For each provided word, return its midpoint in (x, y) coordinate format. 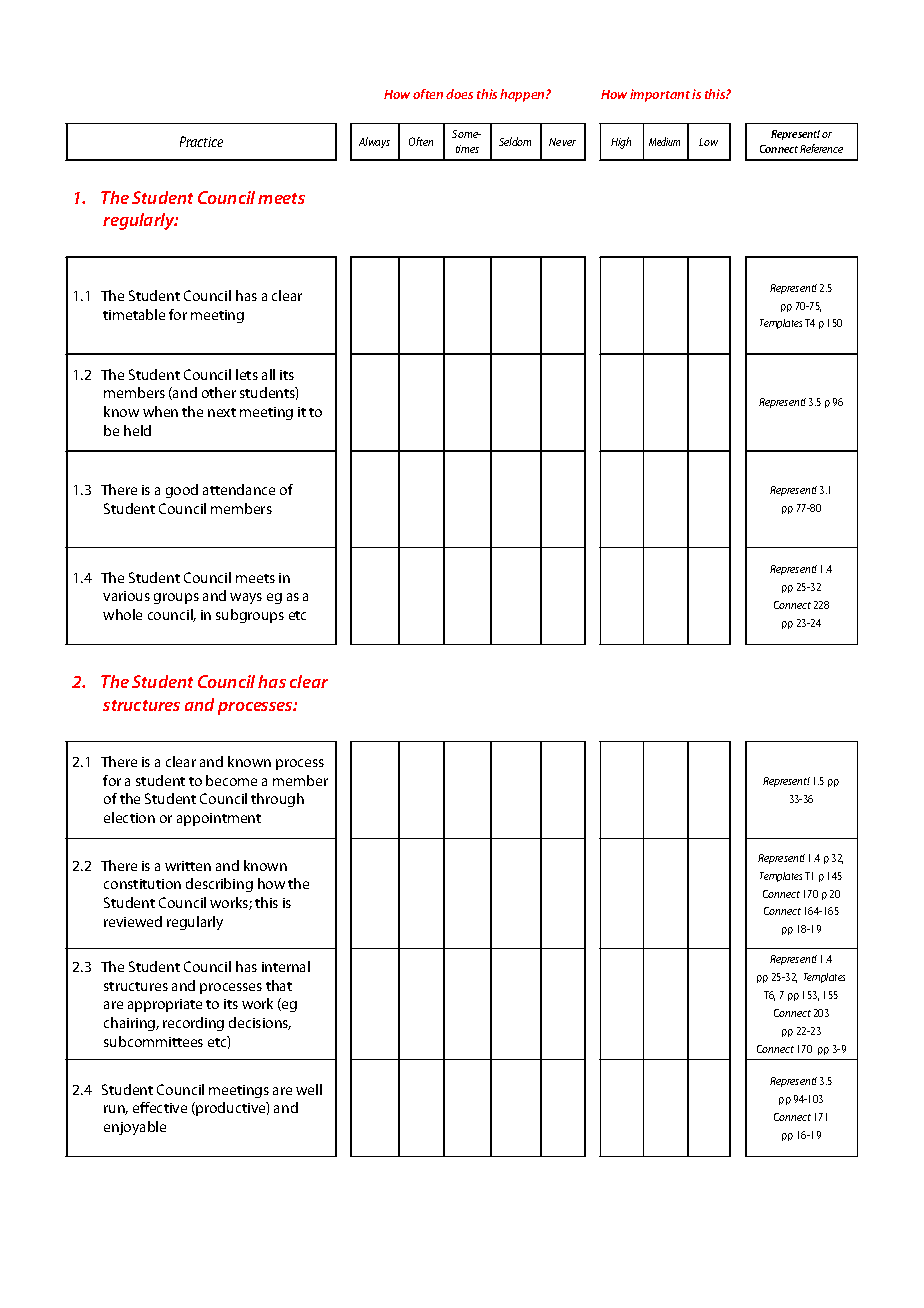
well (309, 1089)
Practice (201, 141)
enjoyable (135, 1128)
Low (708, 142)
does (459, 94)
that (279, 985)
